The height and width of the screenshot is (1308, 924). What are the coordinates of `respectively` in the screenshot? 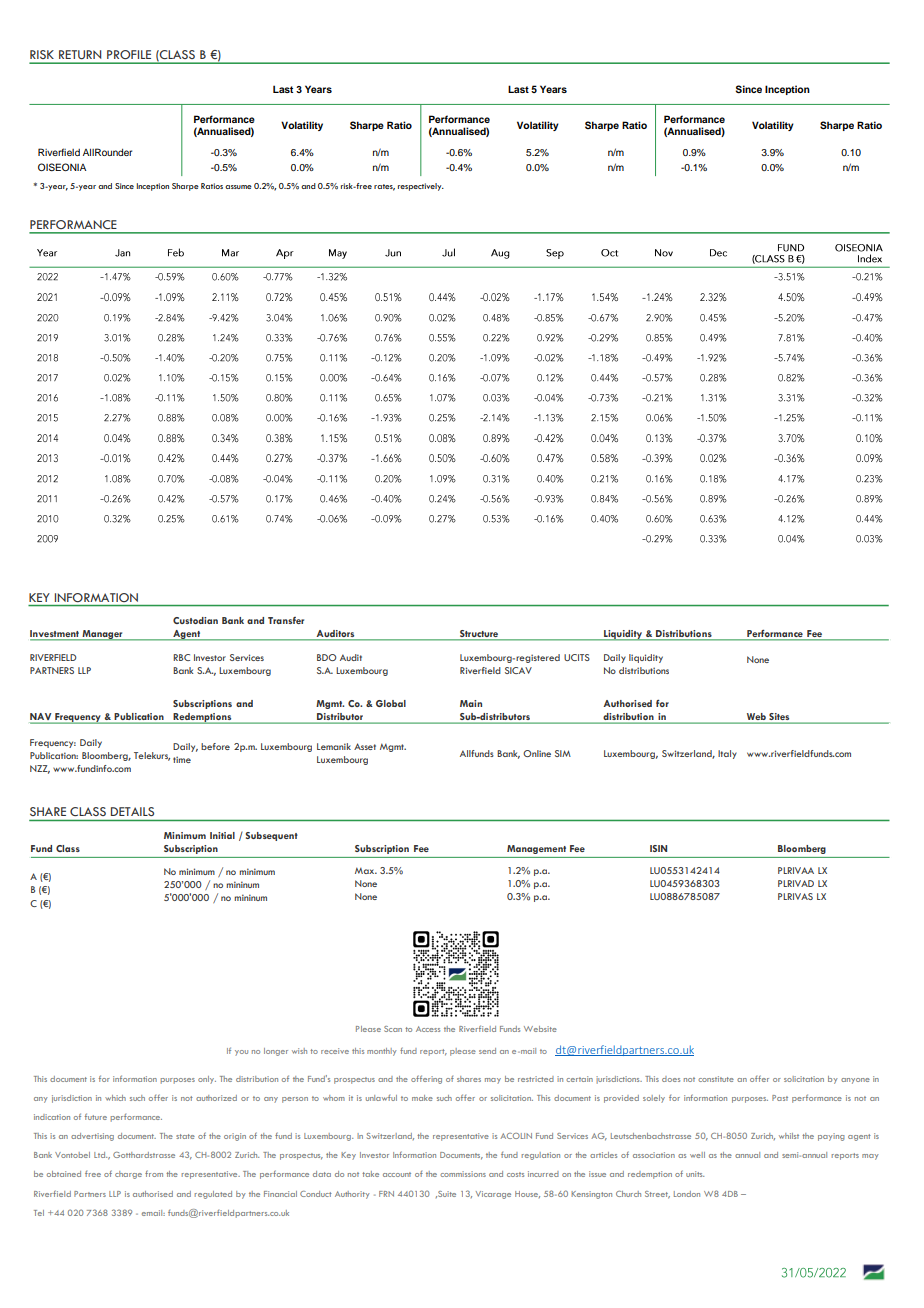 It's located at (421, 187).
